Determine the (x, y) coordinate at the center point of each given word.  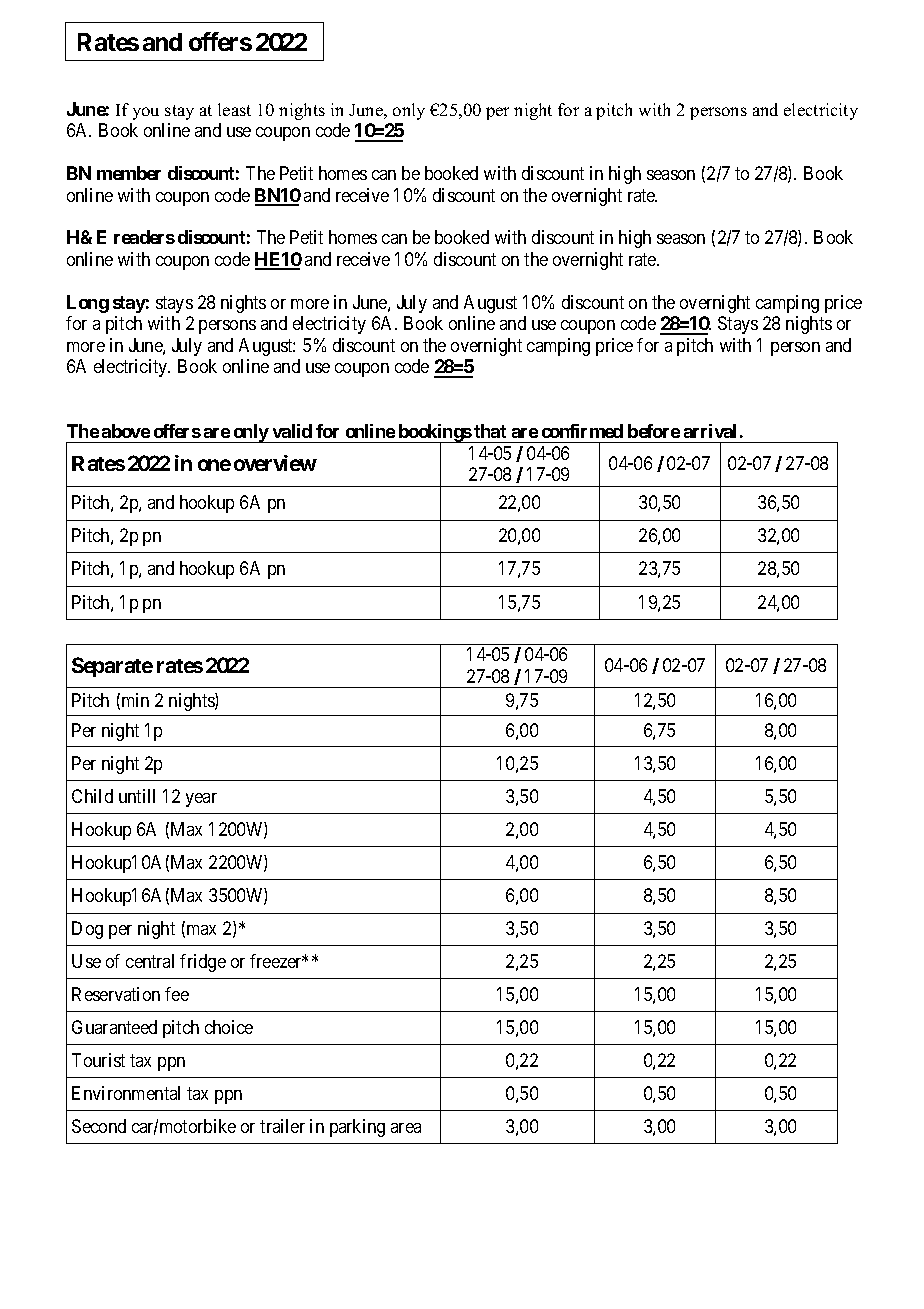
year (201, 800)
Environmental (126, 1093)
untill (137, 796)
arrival (710, 431)
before (654, 431)
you (146, 113)
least (234, 109)
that (490, 431)
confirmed (582, 431)
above (126, 431)
